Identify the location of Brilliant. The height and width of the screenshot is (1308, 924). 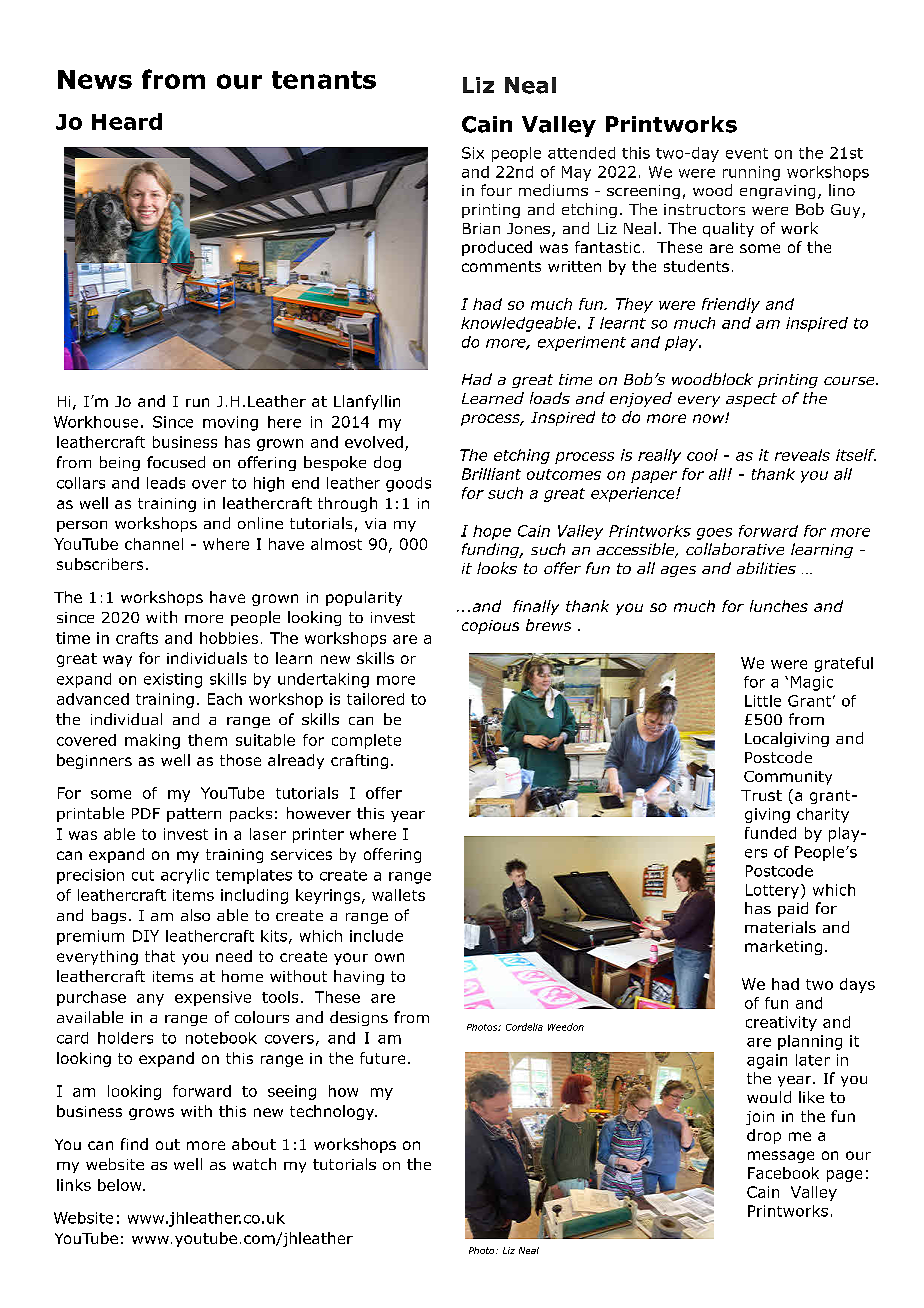
(491, 474).
